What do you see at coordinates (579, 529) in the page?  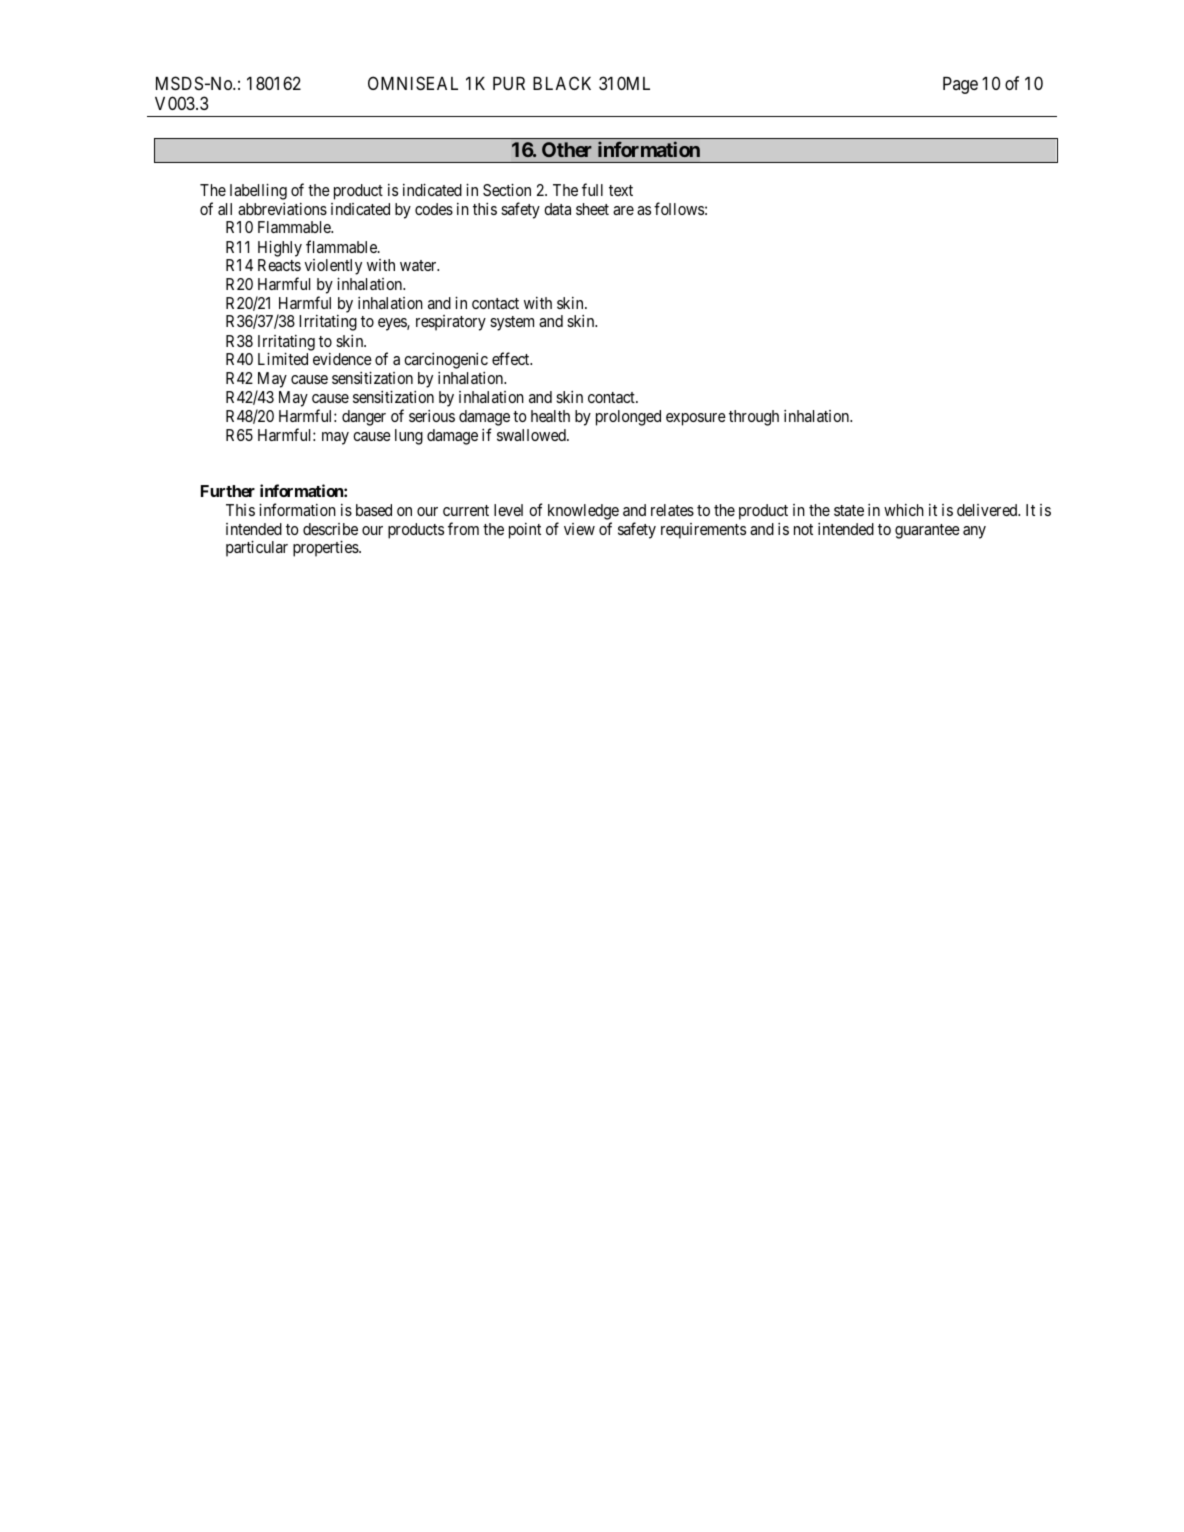 I see `view` at bounding box center [579, 529].
